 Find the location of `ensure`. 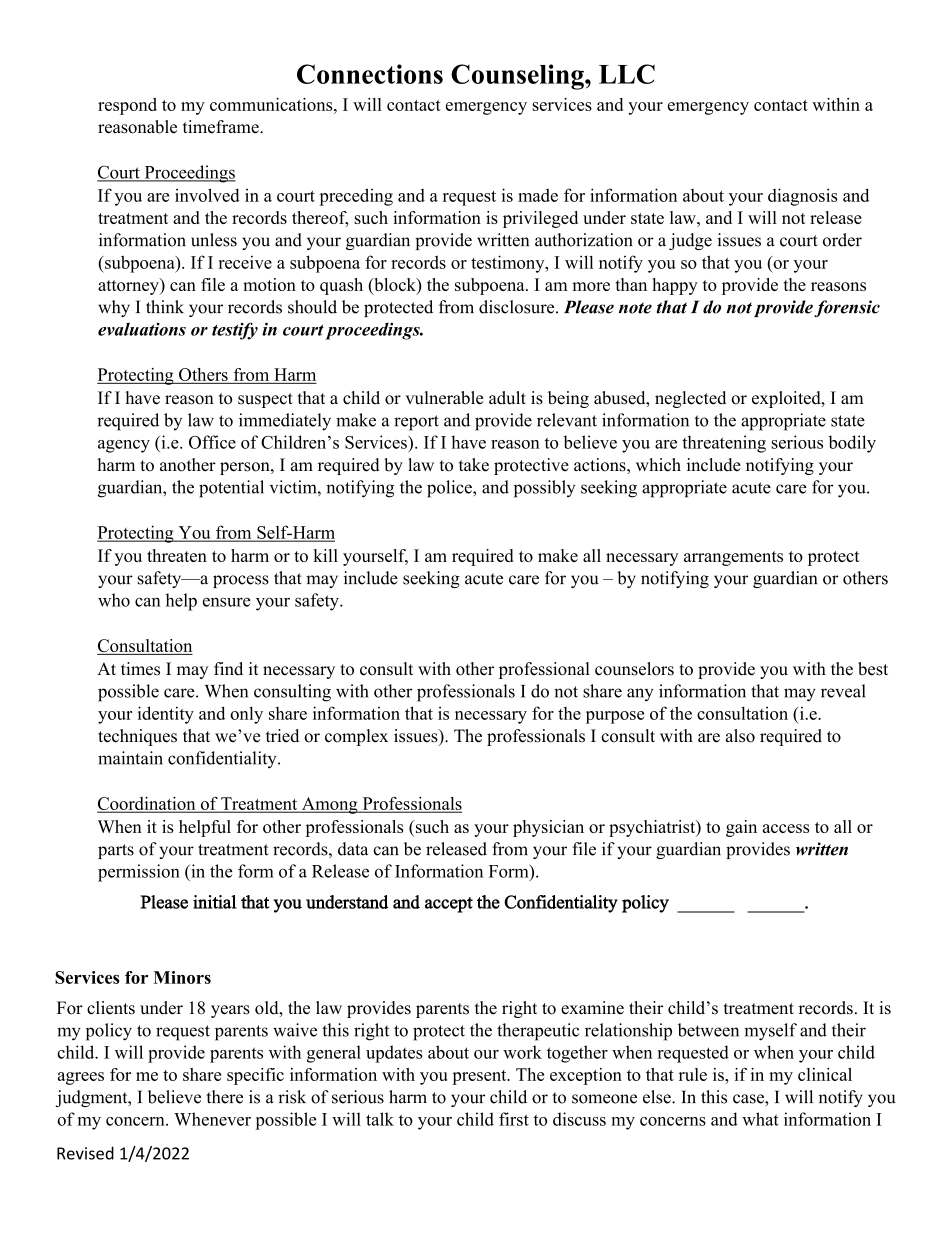

ensure is located at coordinates (226, 602).
